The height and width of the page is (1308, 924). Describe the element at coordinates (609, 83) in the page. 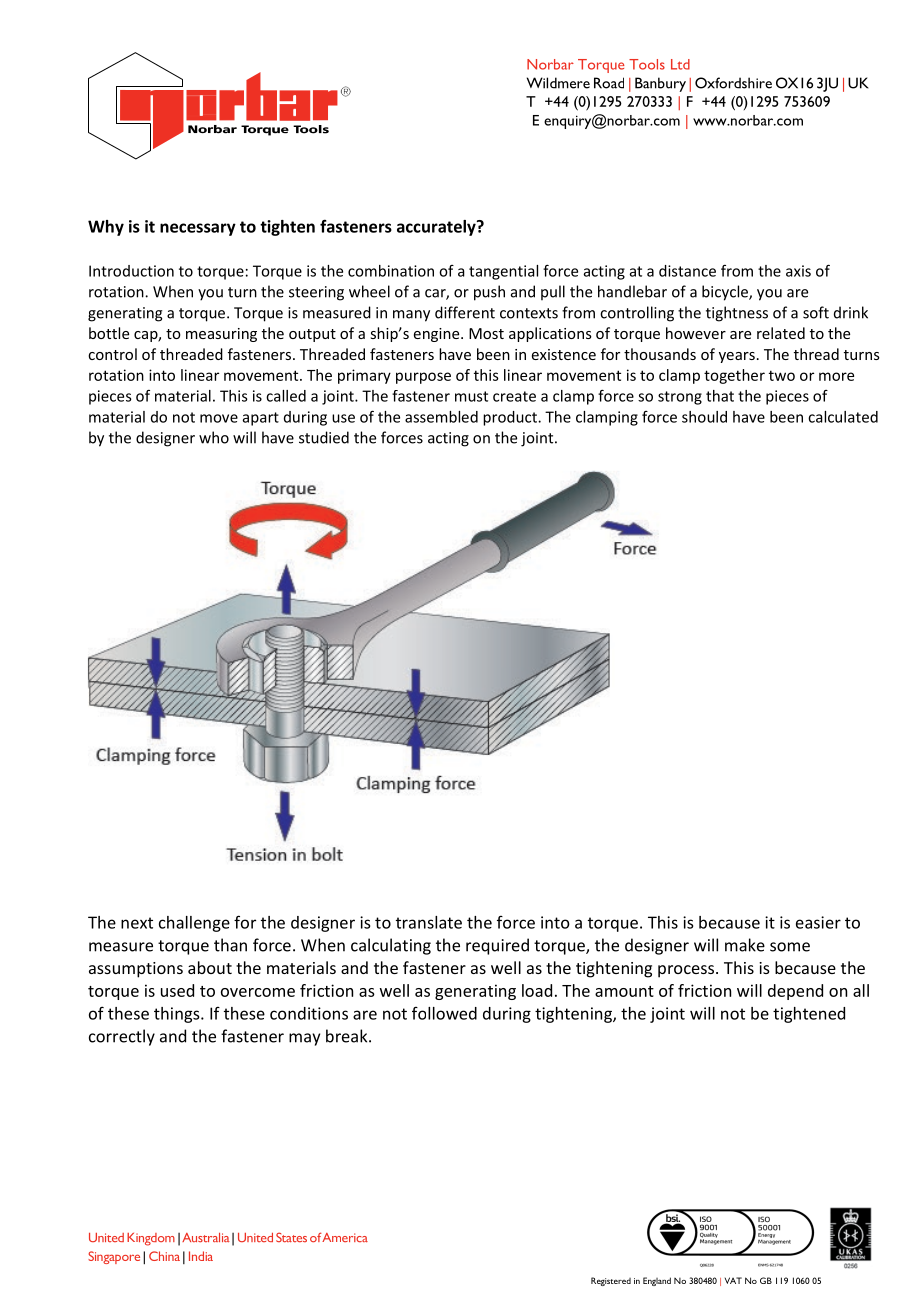

I see `Road` at that location.
